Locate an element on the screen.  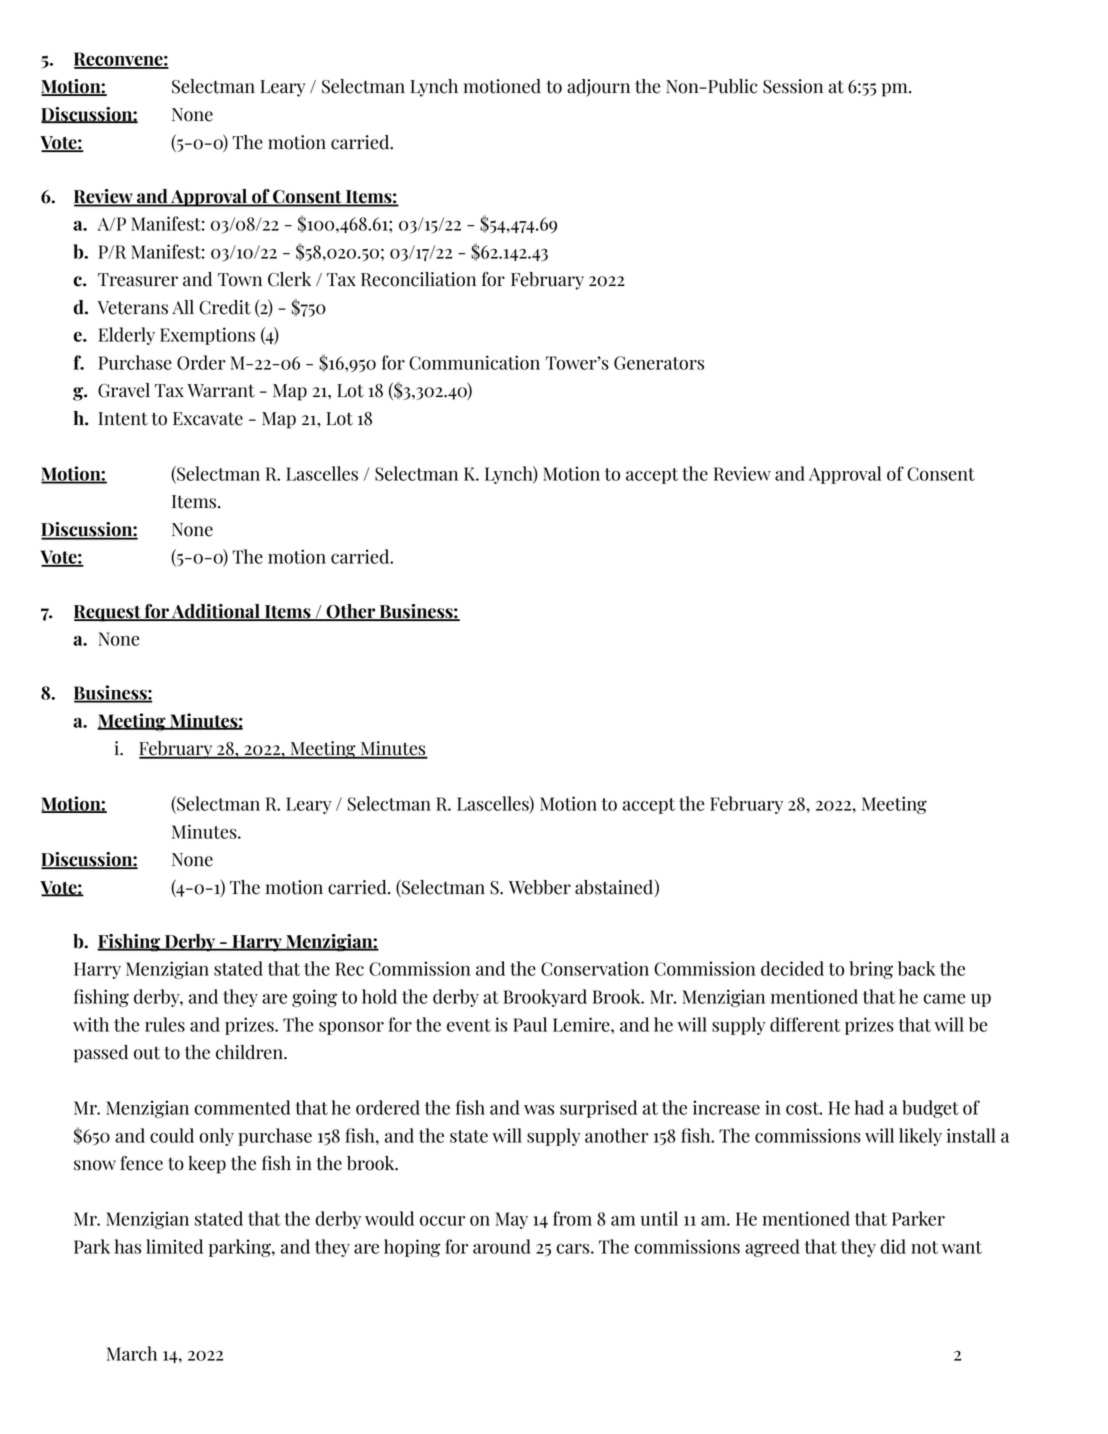
rules is located at coordinates (165, 1024).
